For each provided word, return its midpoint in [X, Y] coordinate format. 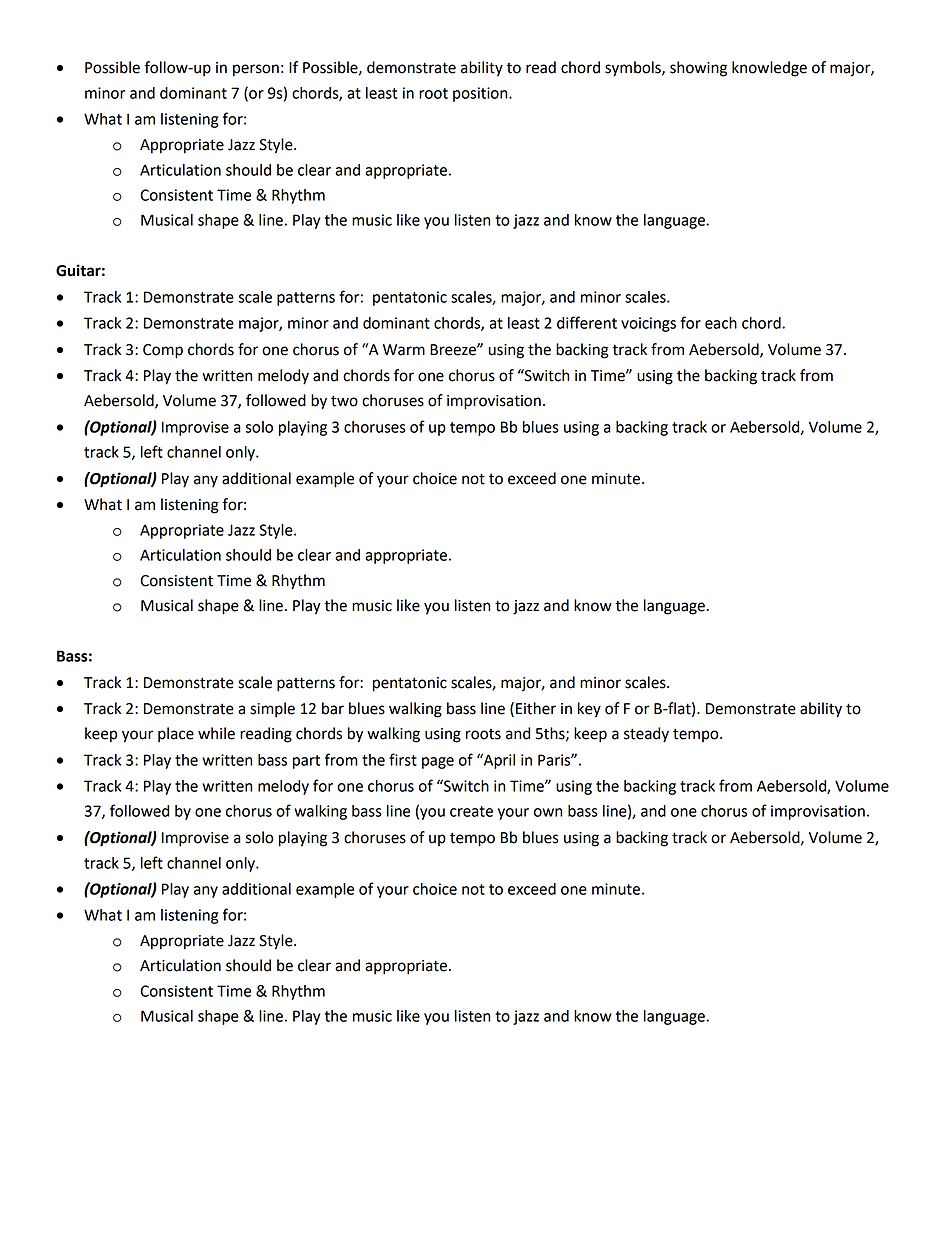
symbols [634, 69]
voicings [648, 324]
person [256, 70]
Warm [404, 350]
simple [272, 710]
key [589, 710]
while [216, 733]
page [438, 763]
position [481, 94]
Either [536, 708]
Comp [163, 351]
